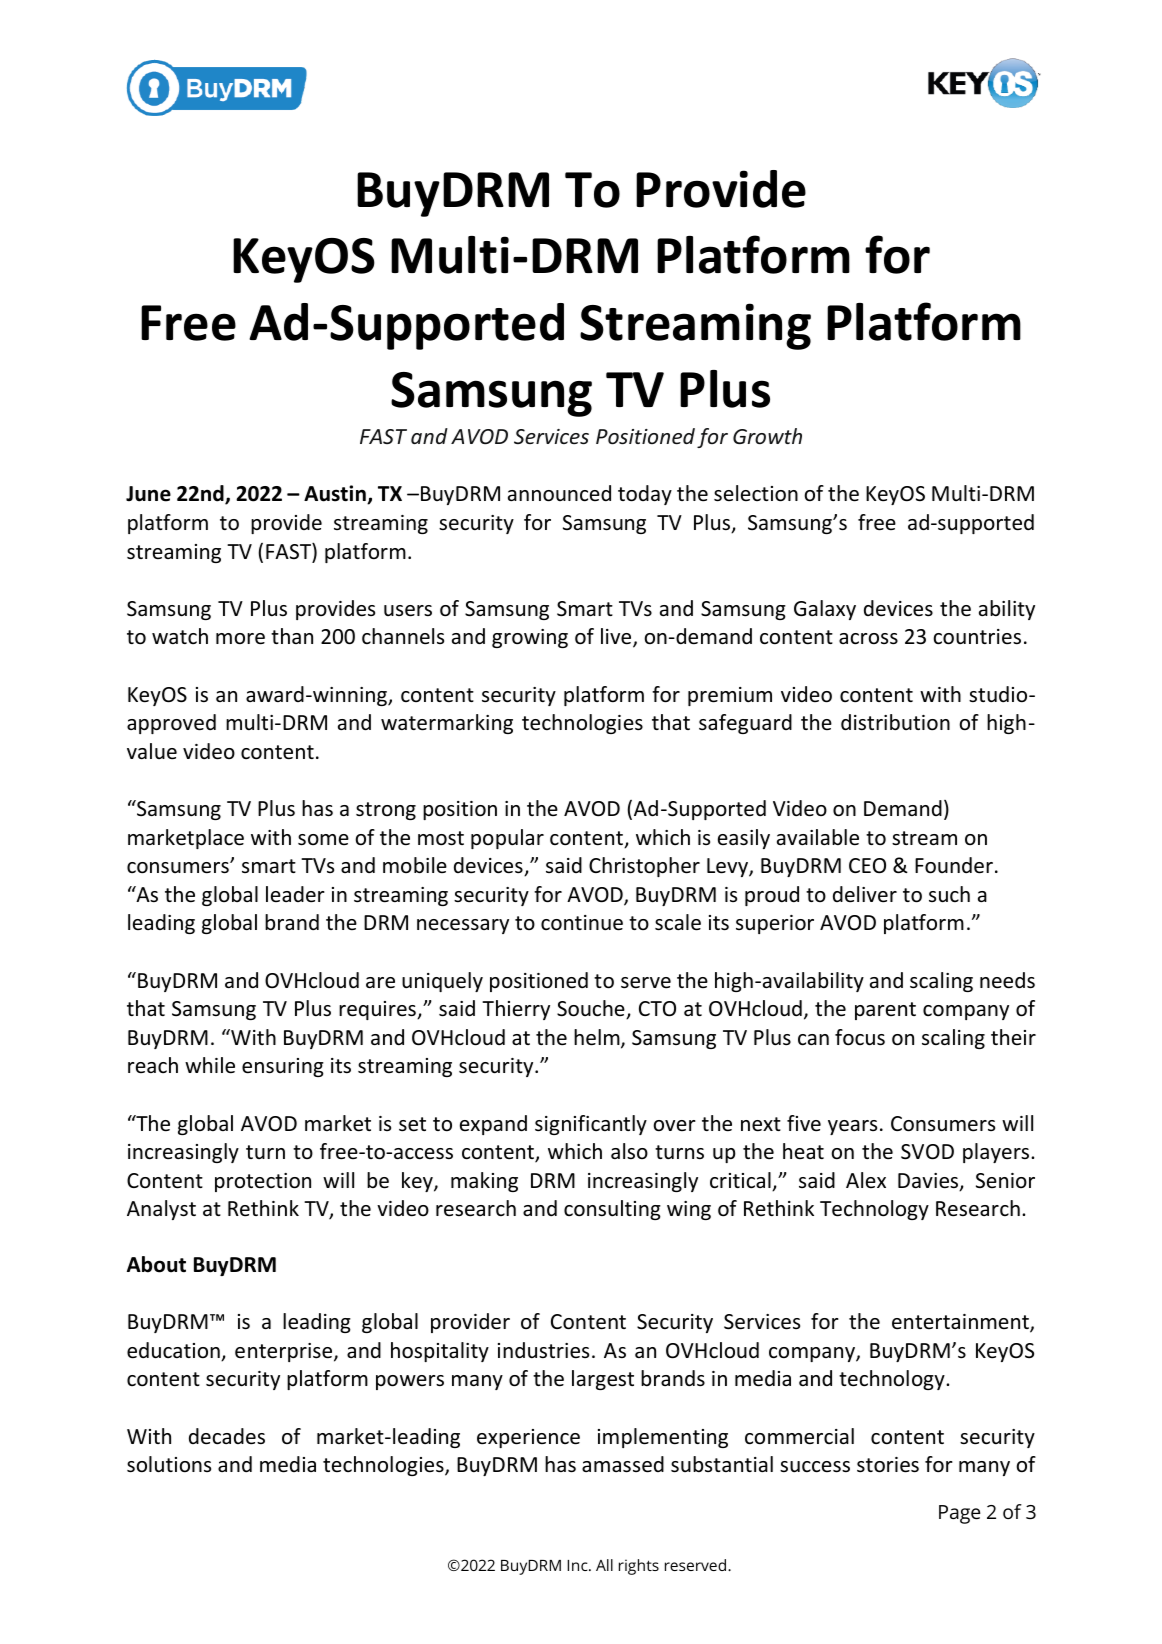 This screenshot has height=1644, width=1162. What do you see at coordinates (885, 1011) in the screenshot?
I see `parent` at bounding box center [885, 1011].
